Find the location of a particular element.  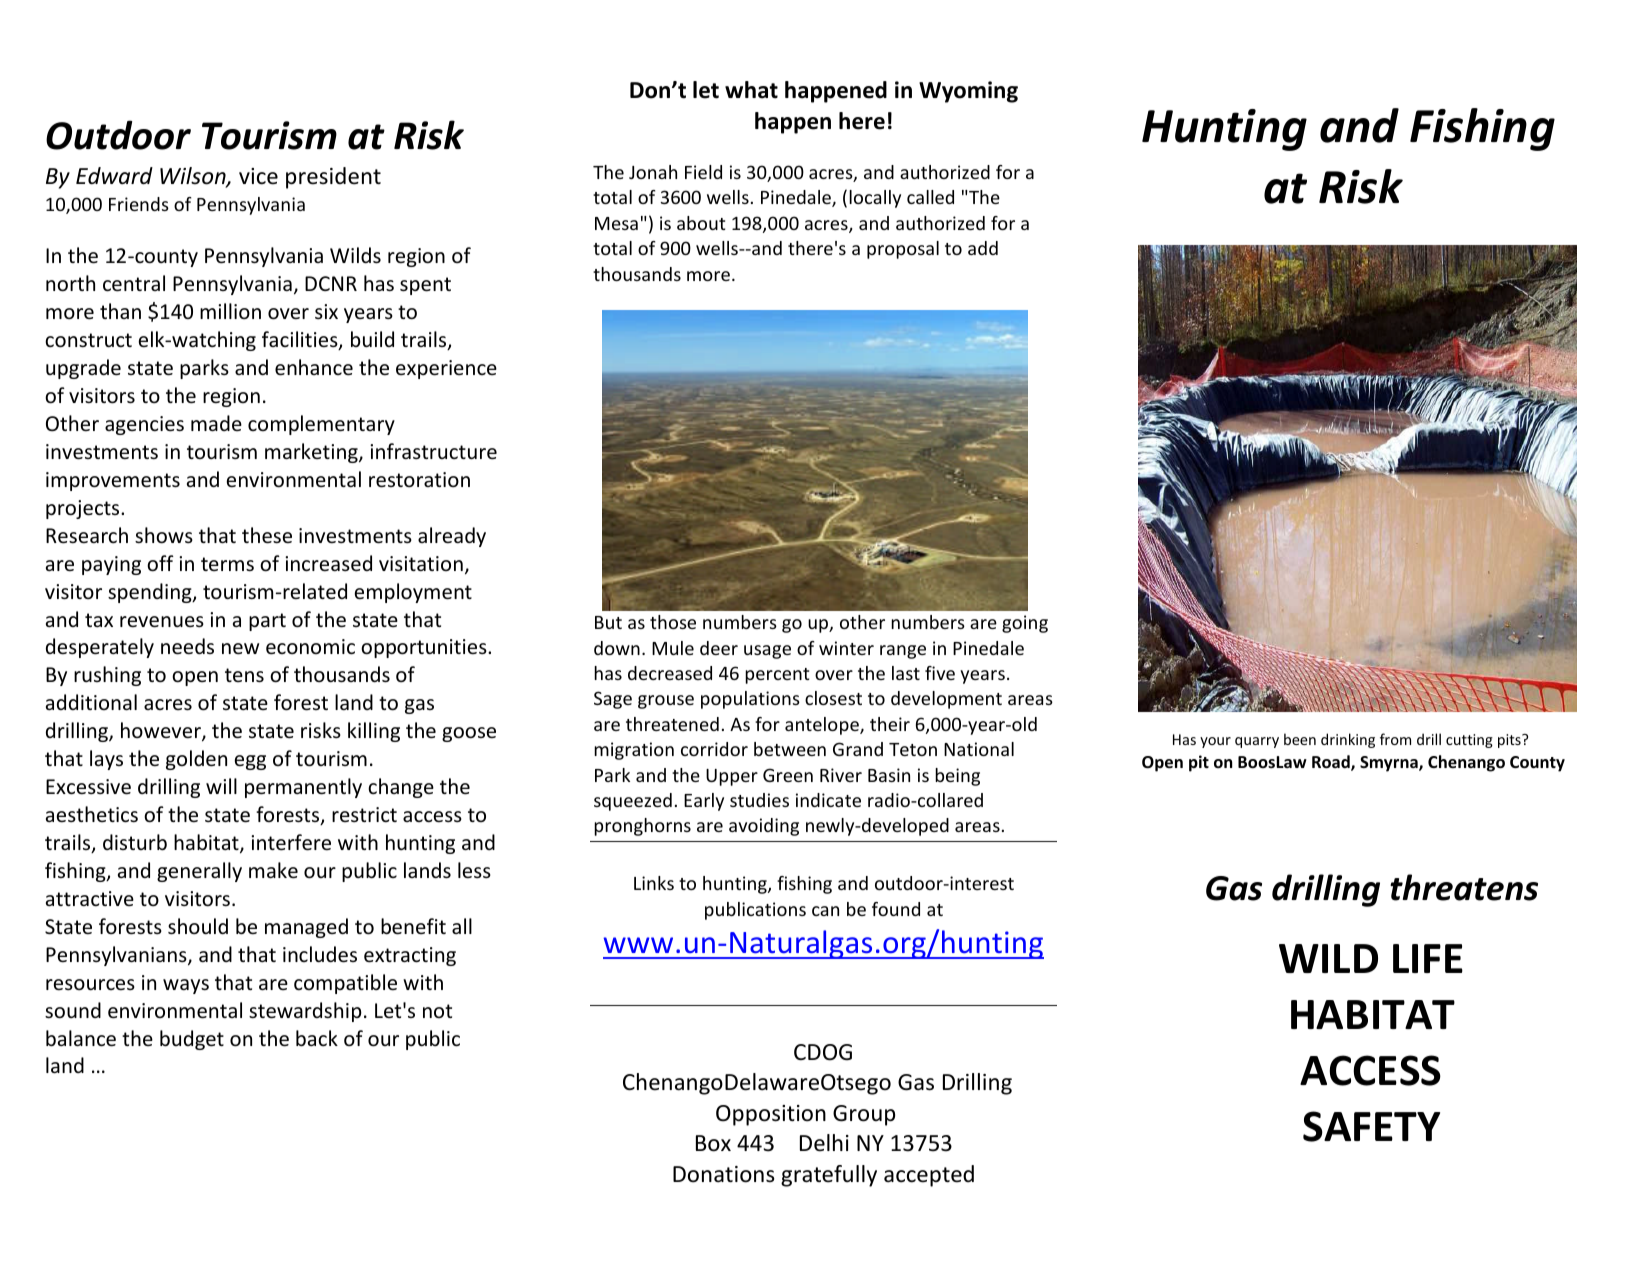

budget is located at coordinates (192, 1040).
